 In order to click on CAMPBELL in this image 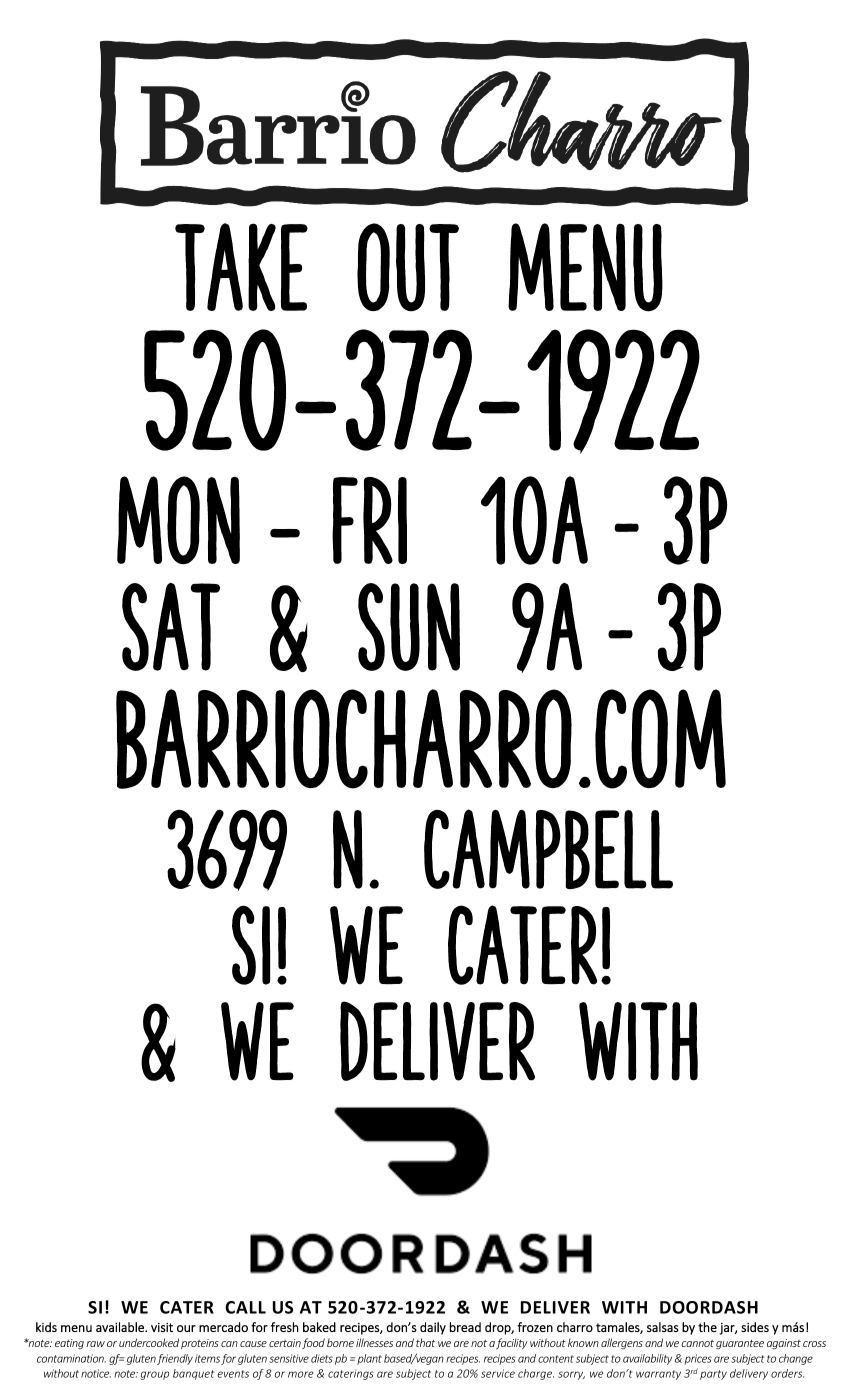, I will do `click(548, 849)`.
